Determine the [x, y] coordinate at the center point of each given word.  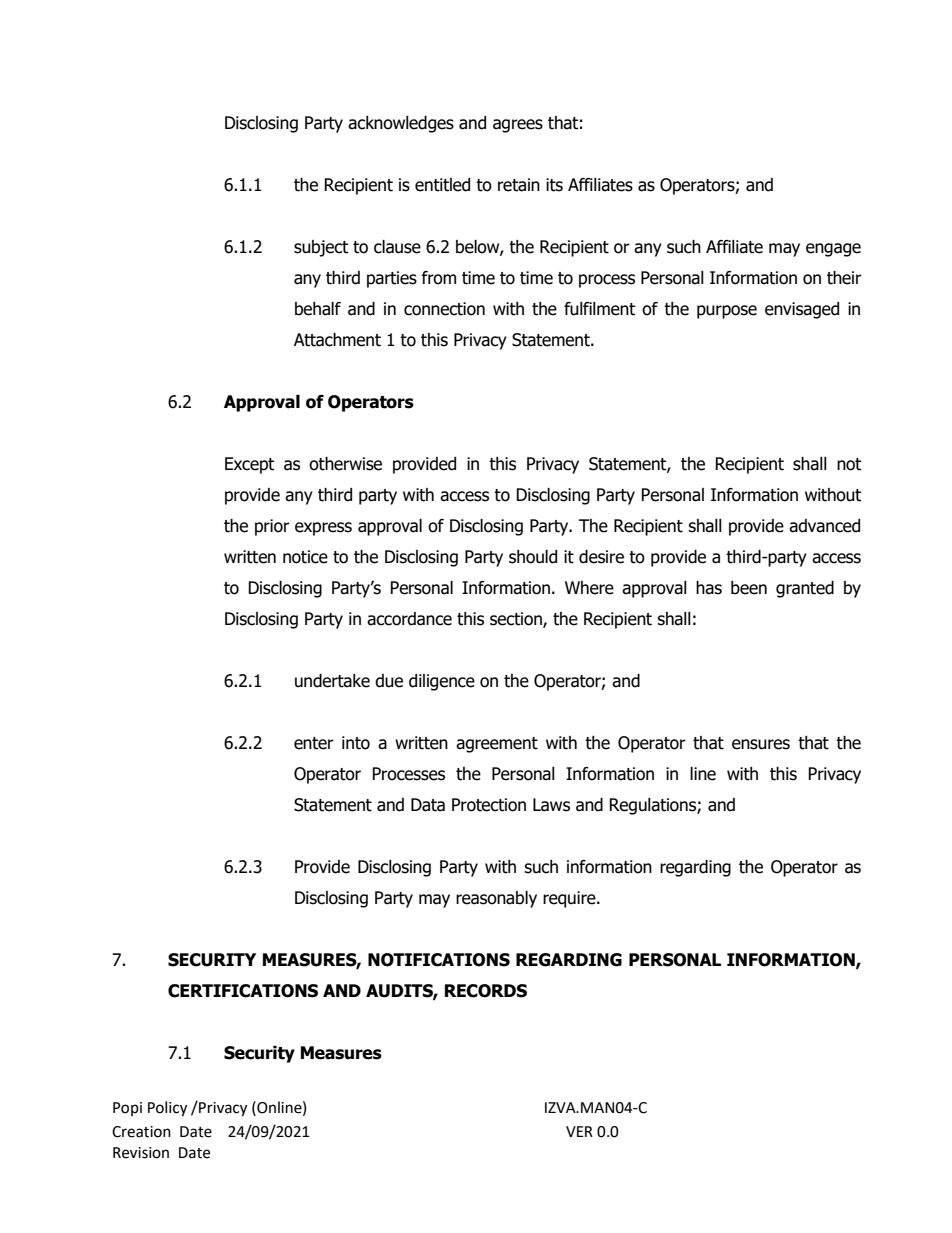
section [517, 620]
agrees [518, 126]
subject [321, 248]
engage [833, 250]
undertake [332, 681]
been [749, 588]
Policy [167, 1109]
